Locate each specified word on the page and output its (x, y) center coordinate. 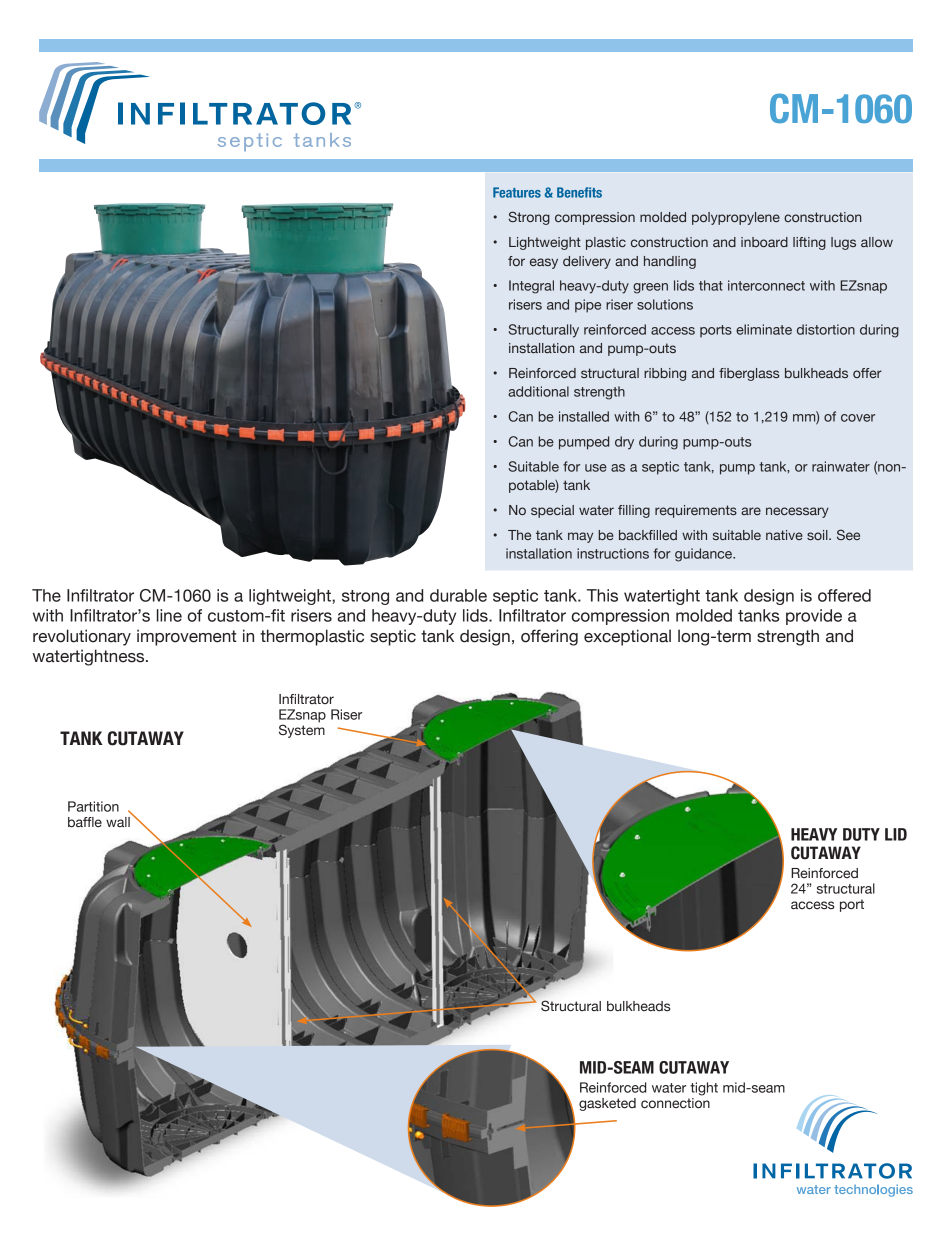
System (302, 730)
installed (584, 416)
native (784, 535)
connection (675, 1102)
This (602, 595)
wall (118, 822)
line (169, 615)
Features (517, 192)
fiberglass (749, 374)
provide (814, 617)
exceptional (627, 637)
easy (544, 263)
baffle (85, 822)
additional (538, 391)
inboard (764, 242)
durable (458, 595)
